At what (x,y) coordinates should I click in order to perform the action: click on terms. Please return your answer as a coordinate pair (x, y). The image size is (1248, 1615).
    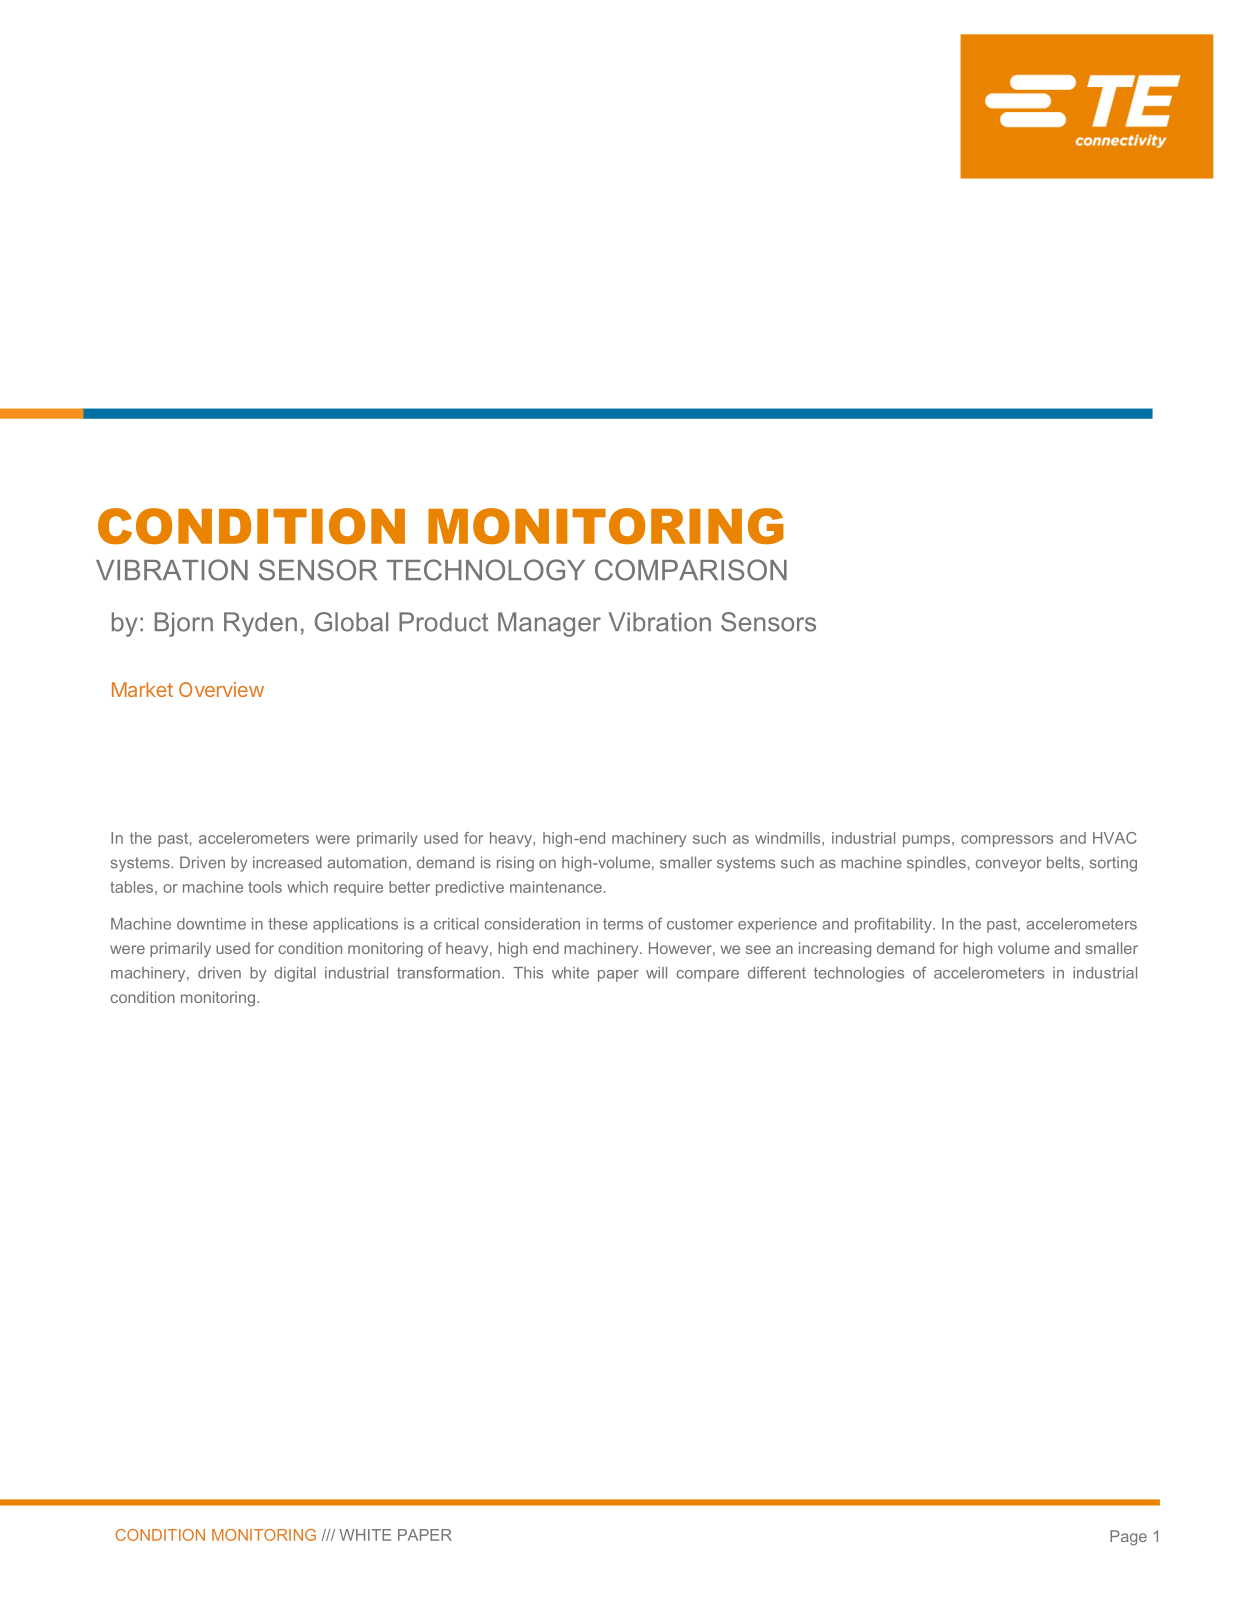
    Looking at the image, I should click on (623, 924).
